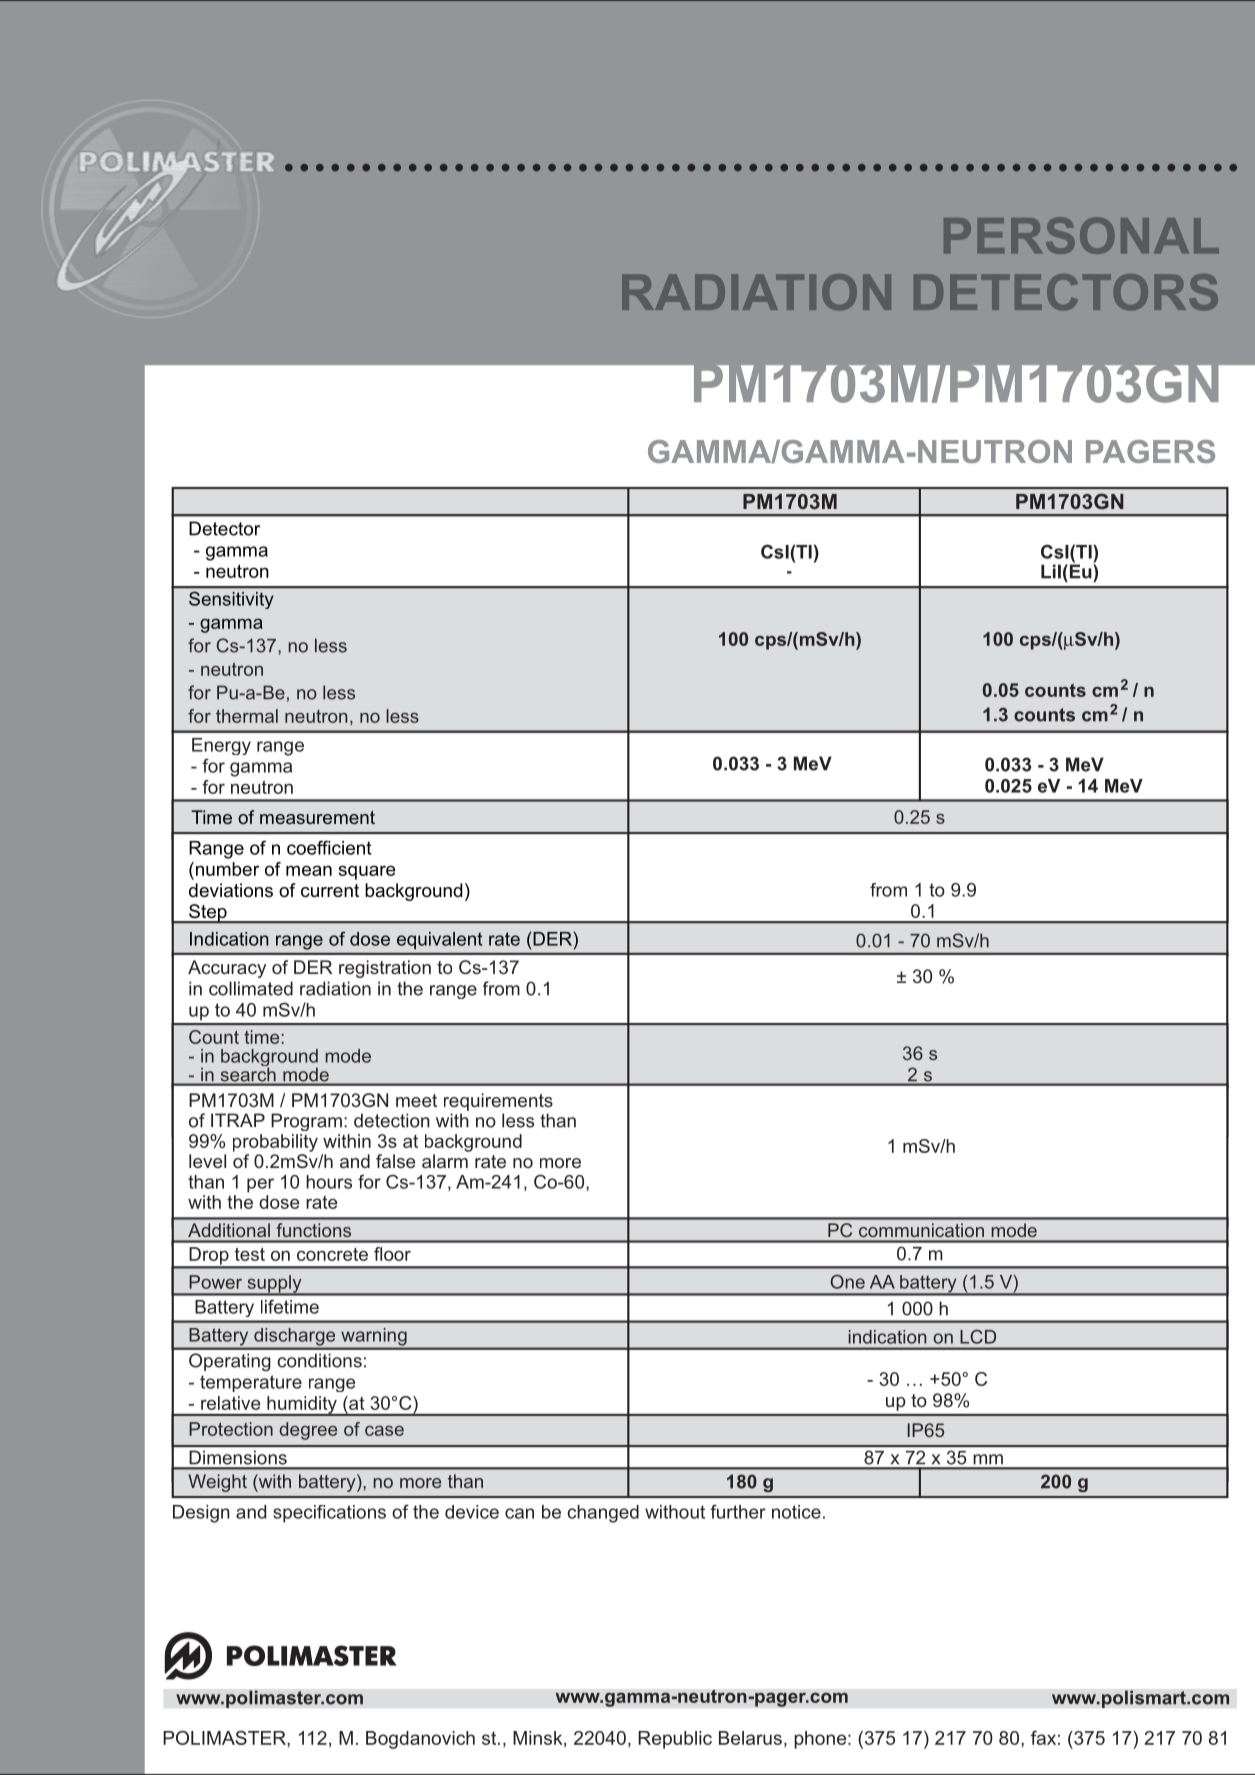  Describe the element at coordinates (231, 600) in the screenshot. I see `Sensitivity` at that location.
